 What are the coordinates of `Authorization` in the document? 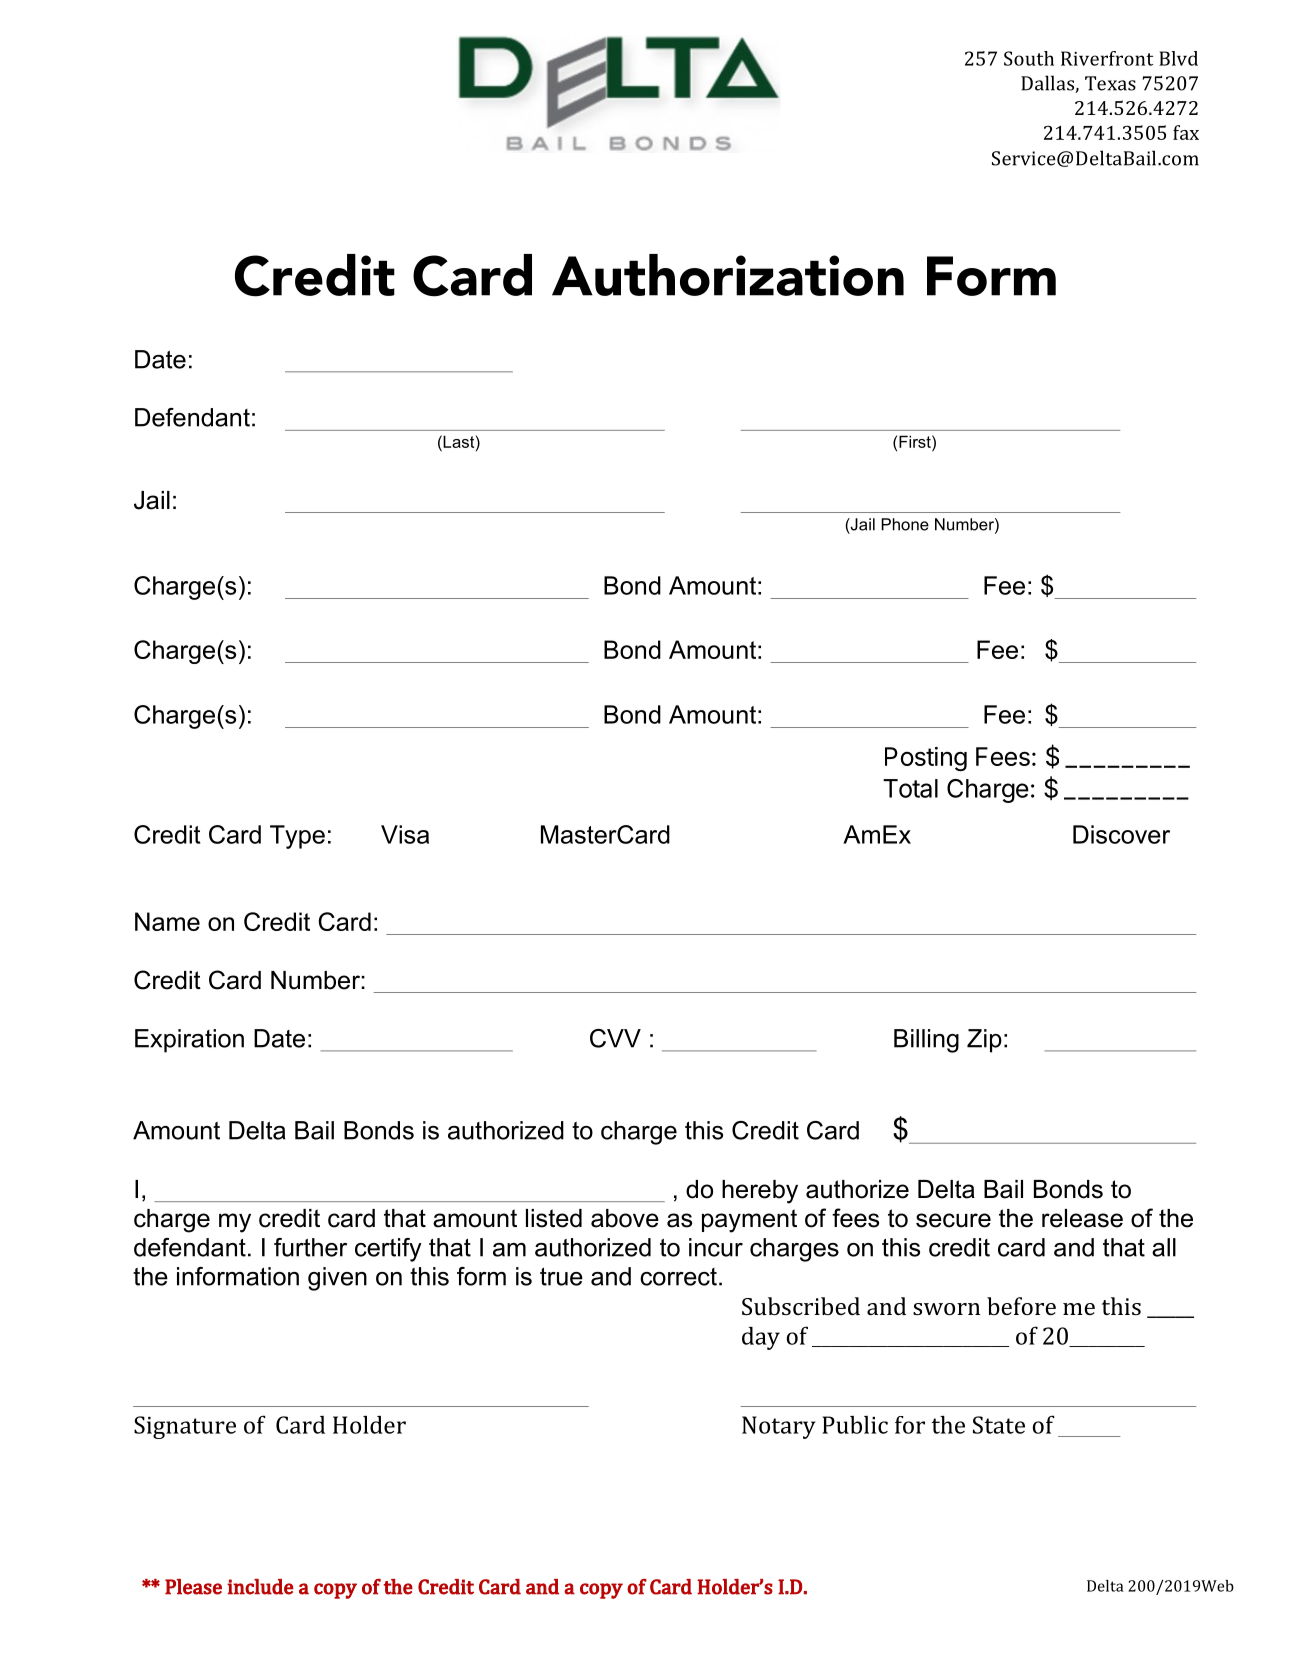 It's located at (728, 275).
